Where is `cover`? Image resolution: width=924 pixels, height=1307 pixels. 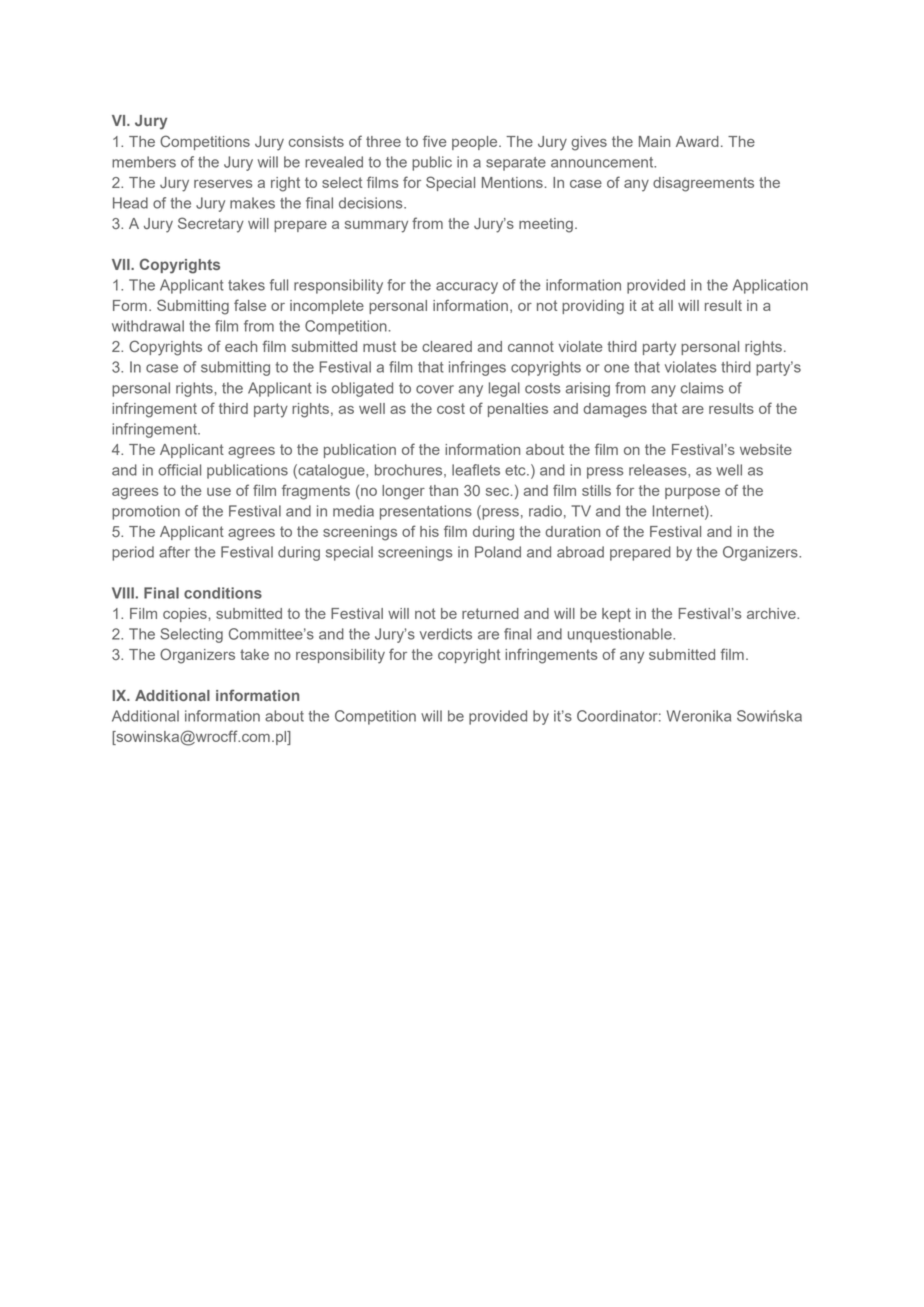 cover is located at coordinates (435, 389).
